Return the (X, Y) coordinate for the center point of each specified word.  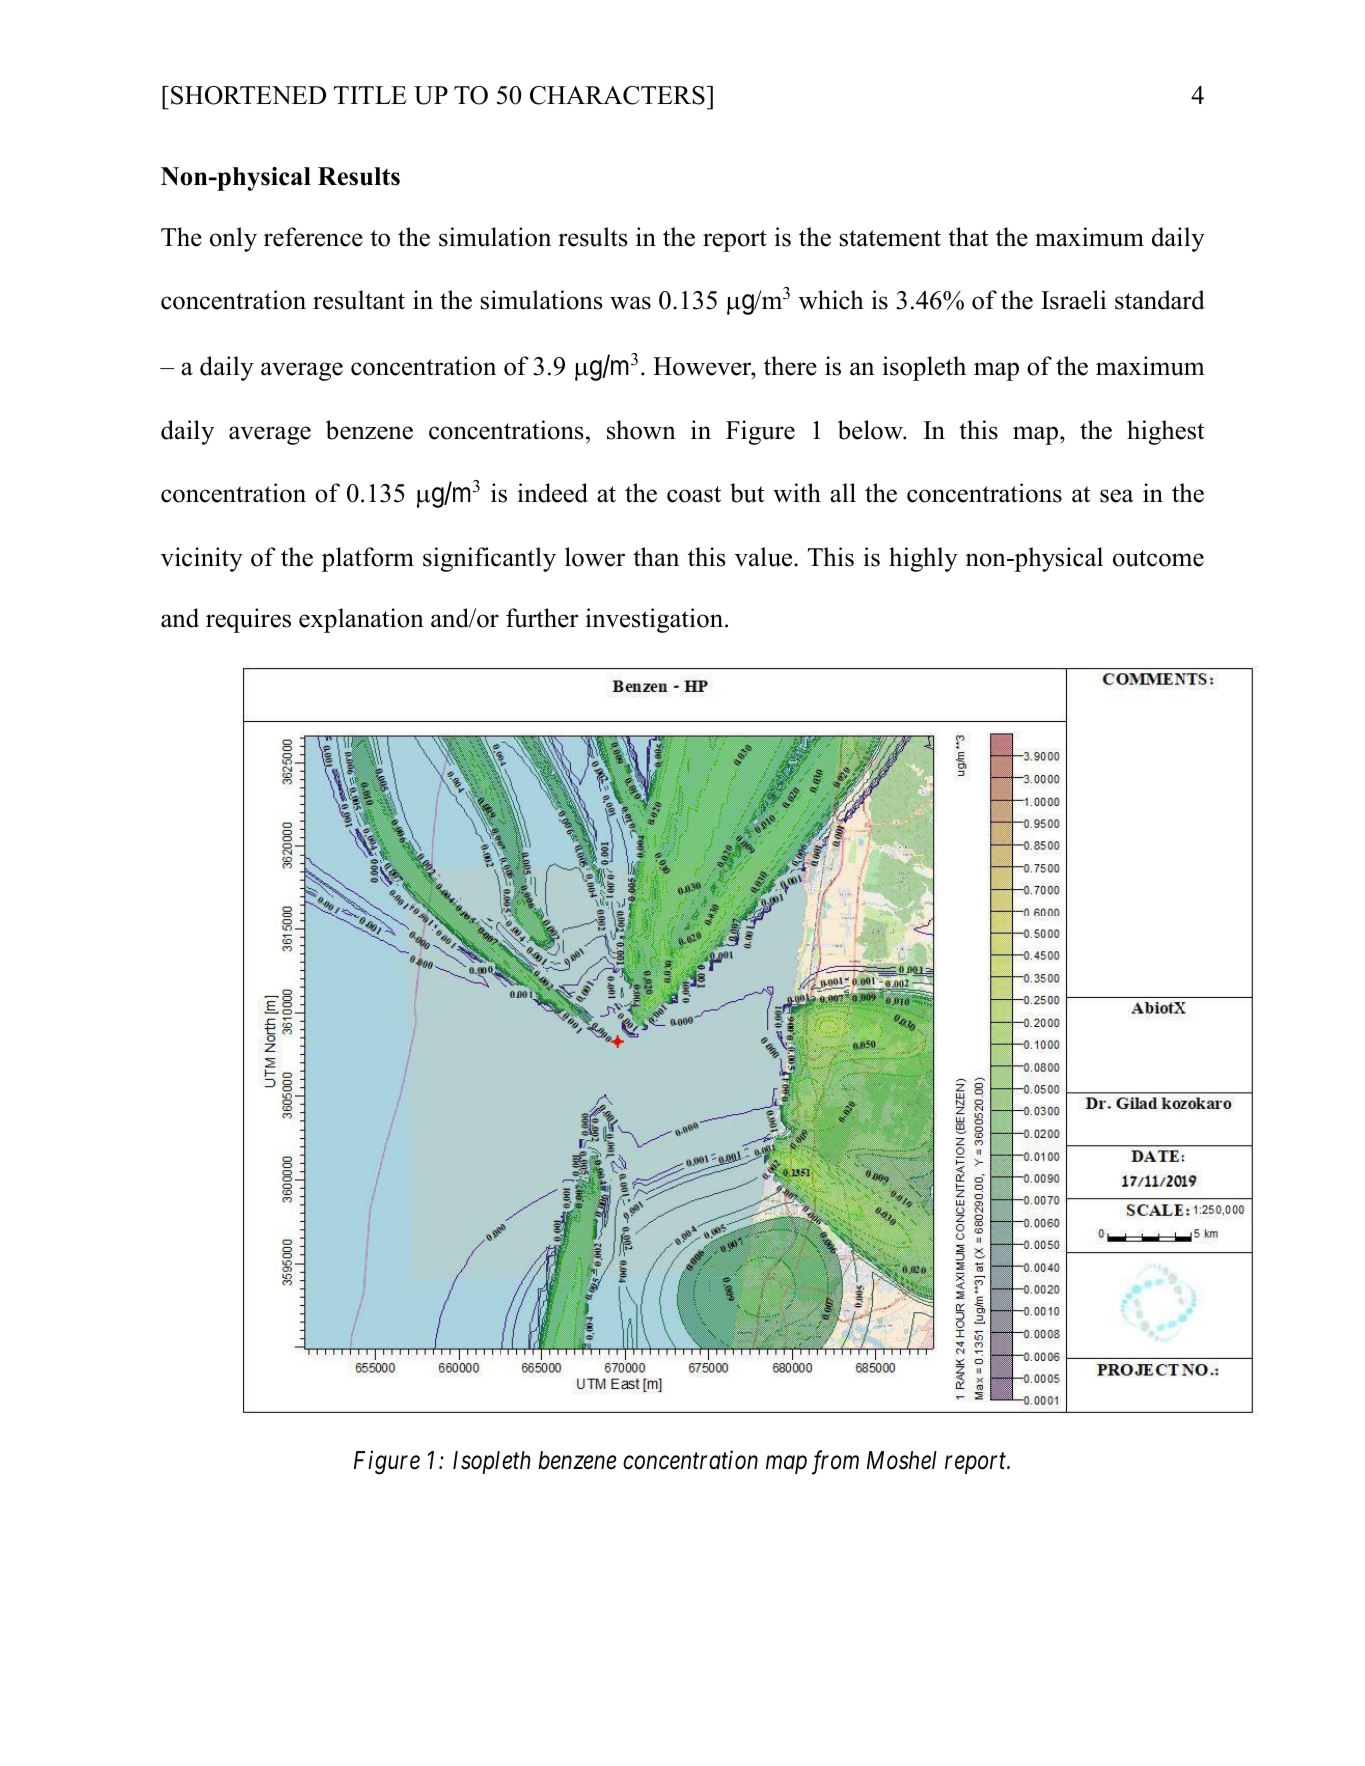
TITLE (370, 95)
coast (694, 494)
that (968, 237)
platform (368, 559)
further (542, 618)
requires (248, 620)
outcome (1158, 558)
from (835, 1462)
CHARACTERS (617, 95)
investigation (655, 620)
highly (923, 559)
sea (1116, 496)
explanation (361, 620)
